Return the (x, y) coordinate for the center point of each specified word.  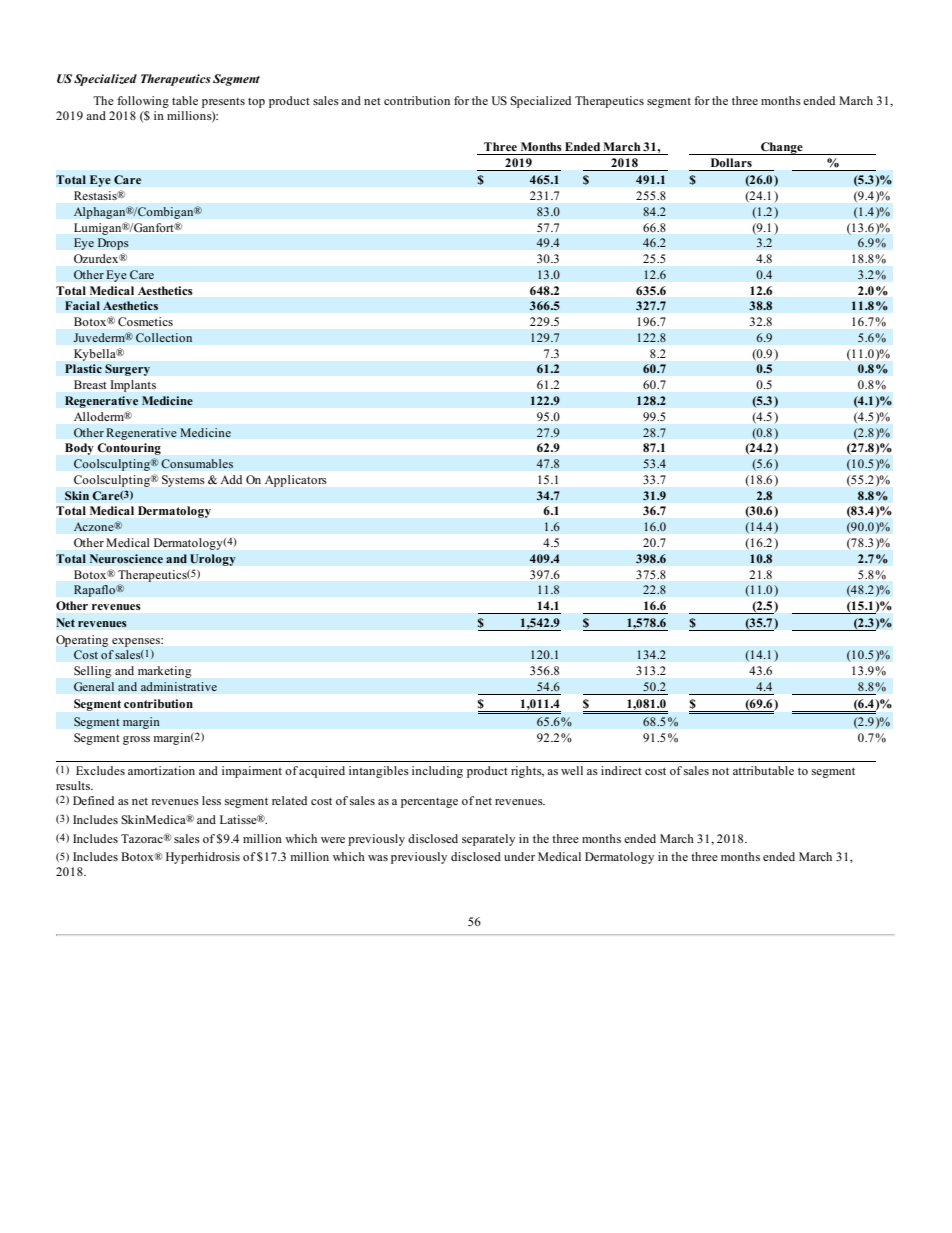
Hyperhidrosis (203, 858)
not (720, 771)
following (143, 102)
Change (782, 148)
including (437, 772)
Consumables (197, 464)
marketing (164, 672)
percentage (429, 803)
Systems (183, 481)
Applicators (295, 481)
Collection (164, 338)
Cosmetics (145, 321)
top (256, 103)
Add (231, 479)
